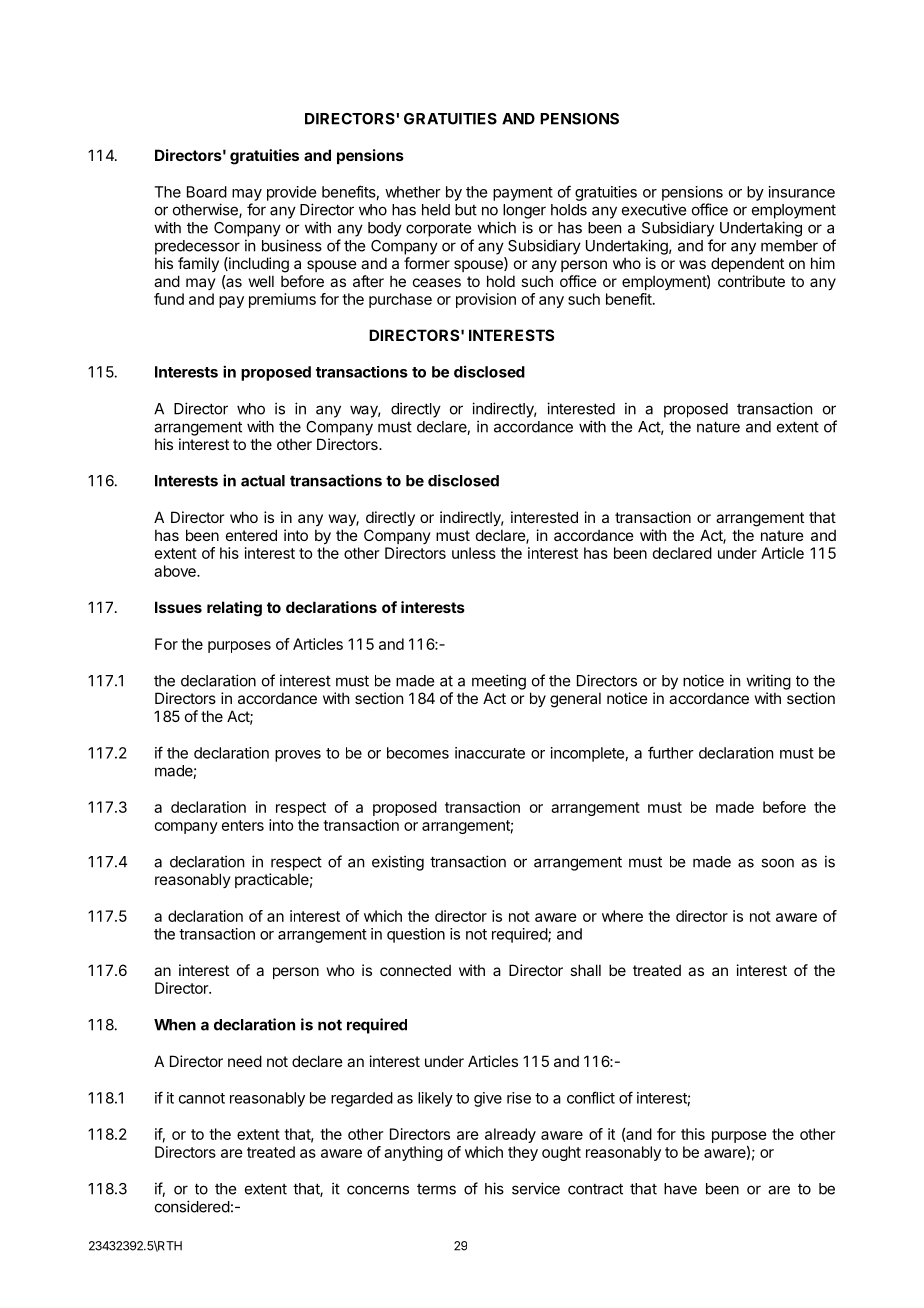  I want to click on enters, so click(243, 825).
